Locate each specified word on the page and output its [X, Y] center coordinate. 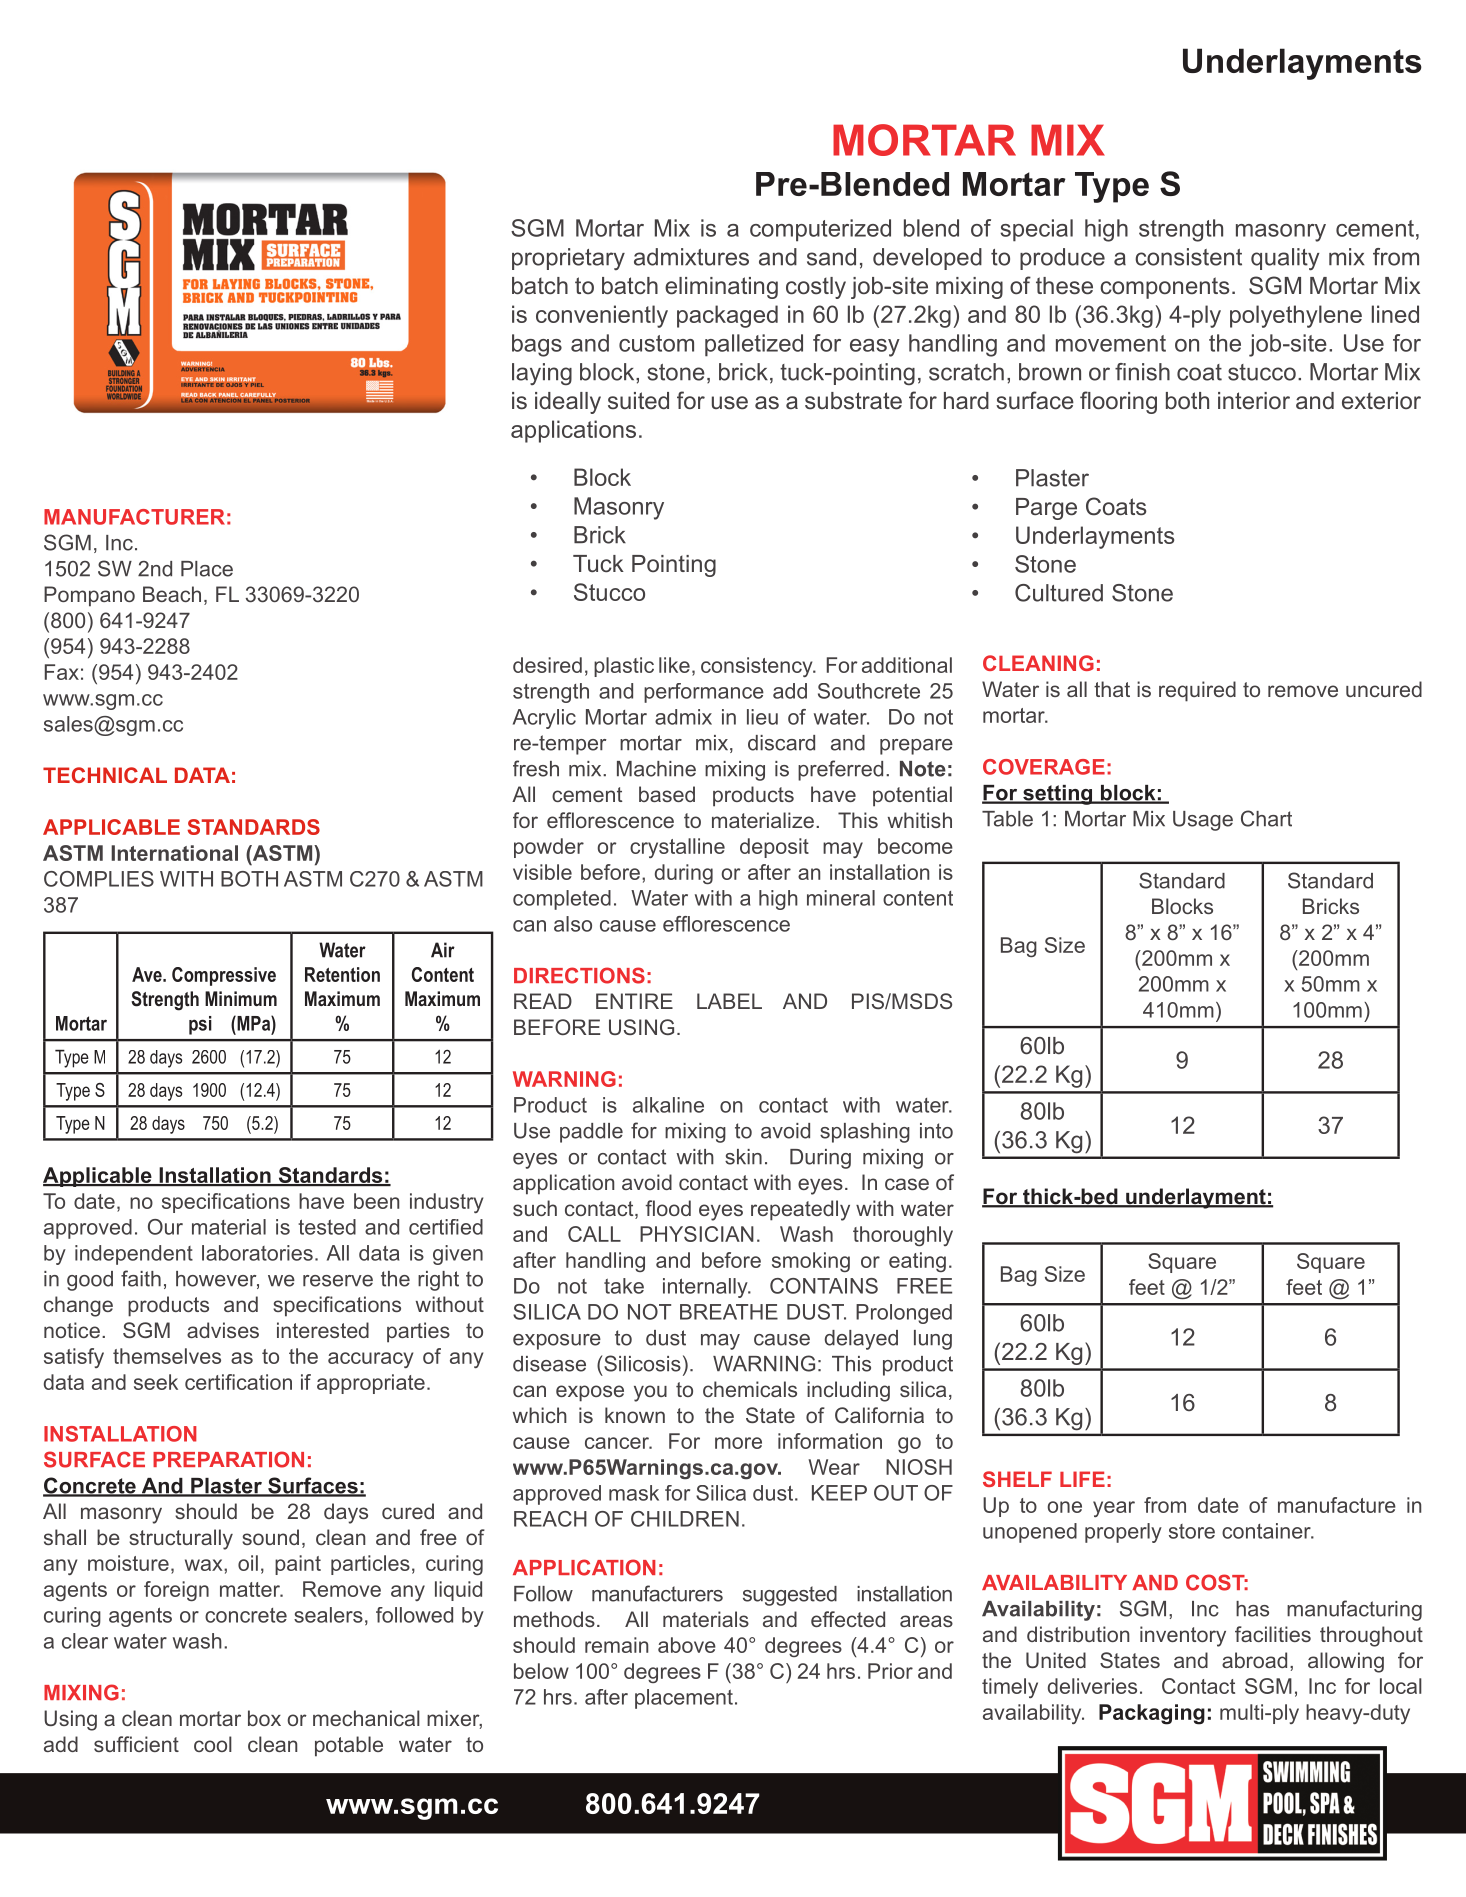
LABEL [729, 1001]
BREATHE [729, 1312]
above [687, 1645]
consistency [758, 667]
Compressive [224, 976]
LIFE [1082, 1479]
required [1197, 691]
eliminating [721, 288]
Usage [1203, 821]
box [264, 1718]
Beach [172, 594]
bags [537, 345]
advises [223, 1330]
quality [1285, 259]
